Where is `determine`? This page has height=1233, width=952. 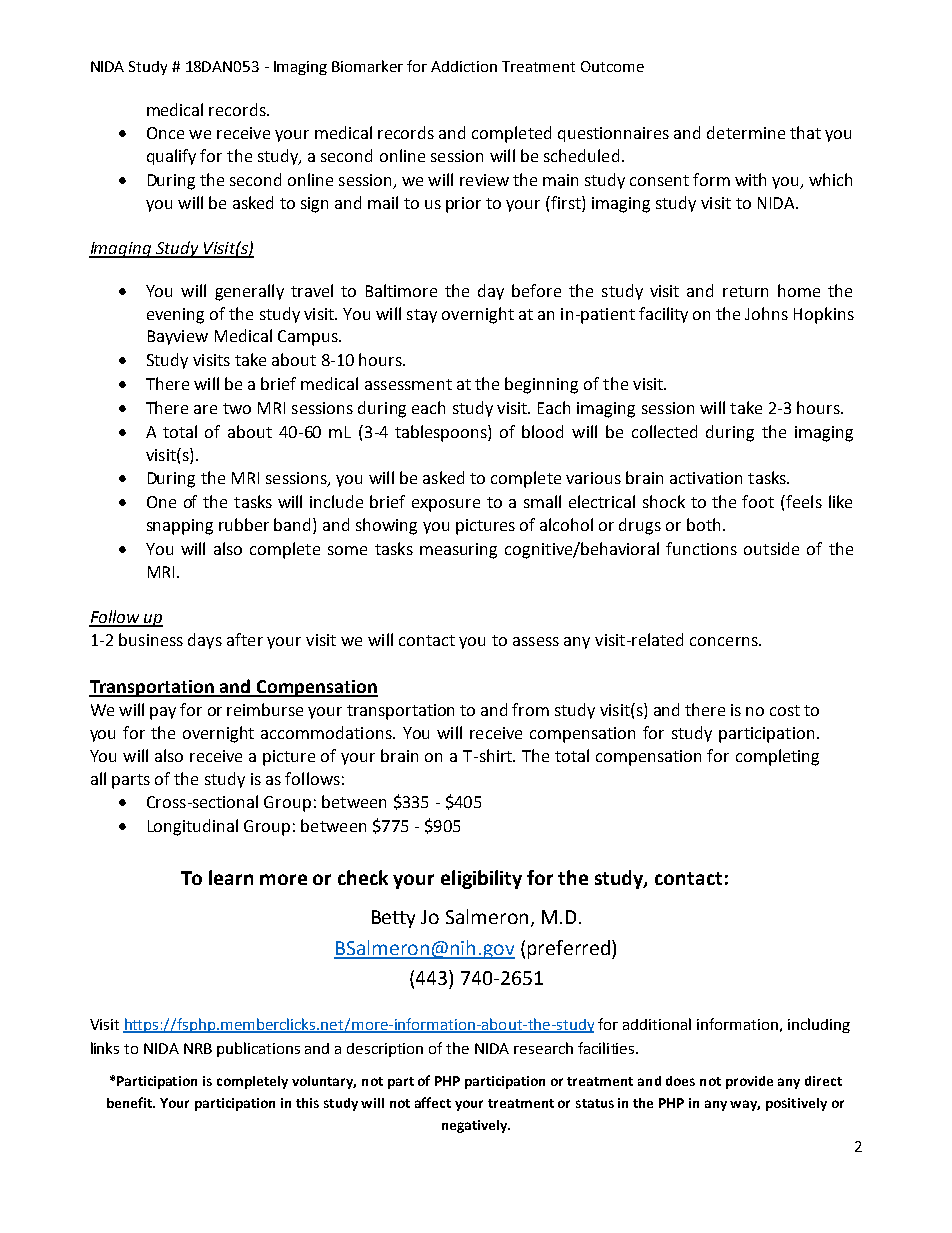
determine is located at coordinates (746, 132).
